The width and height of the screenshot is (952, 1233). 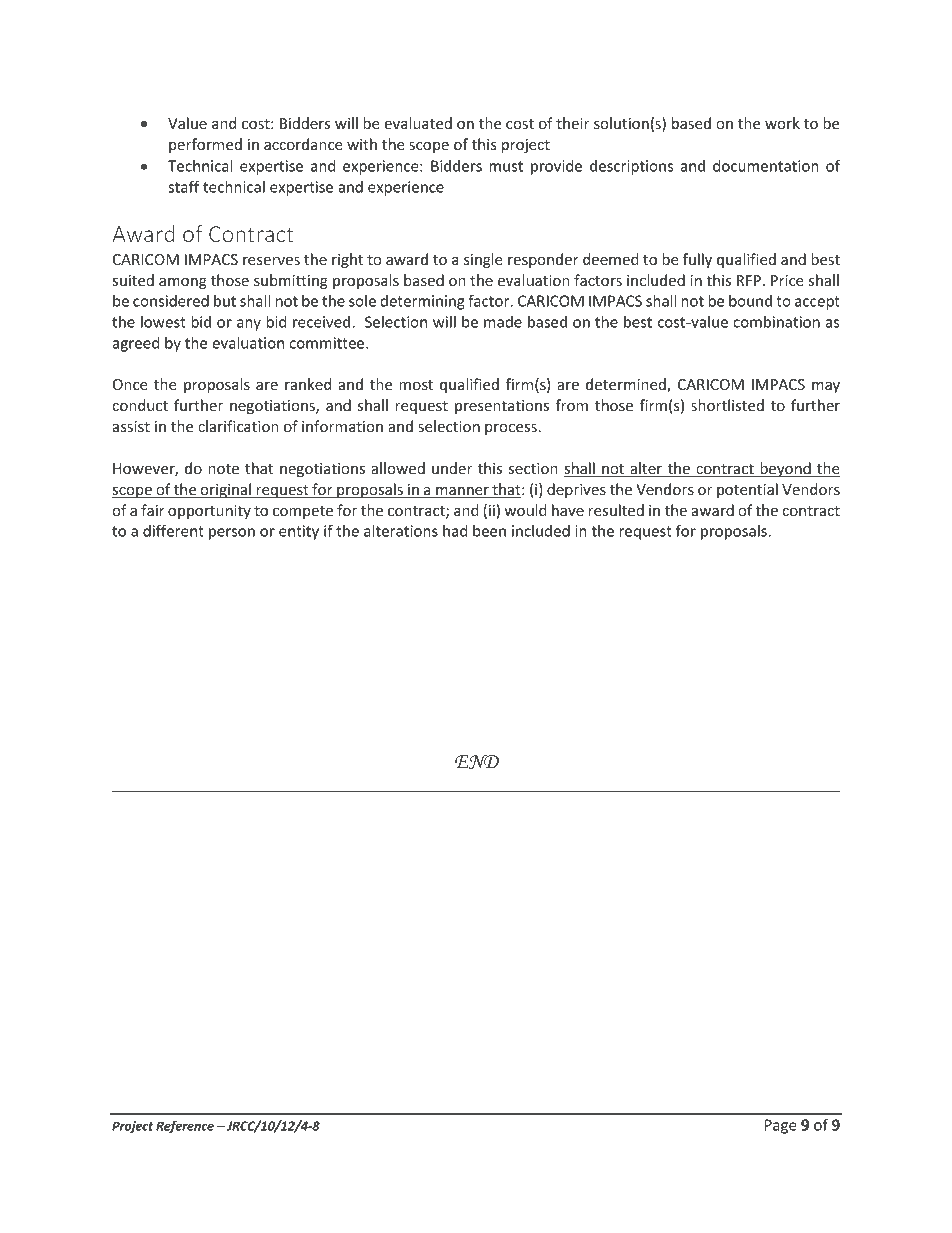 I want to click on documentation, so click(x=766, y=166).
